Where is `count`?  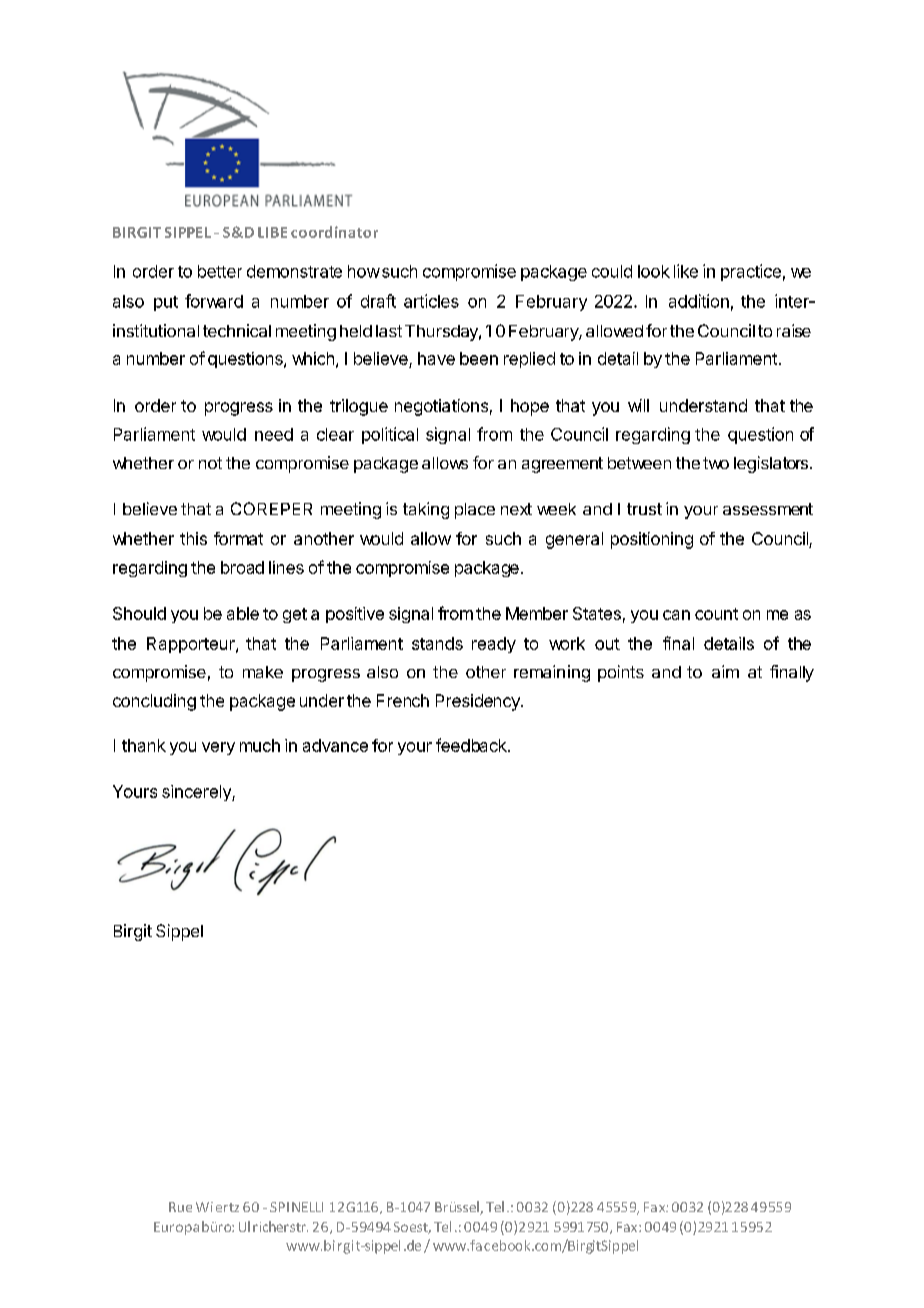
count is located at coordinates (716, 614).
